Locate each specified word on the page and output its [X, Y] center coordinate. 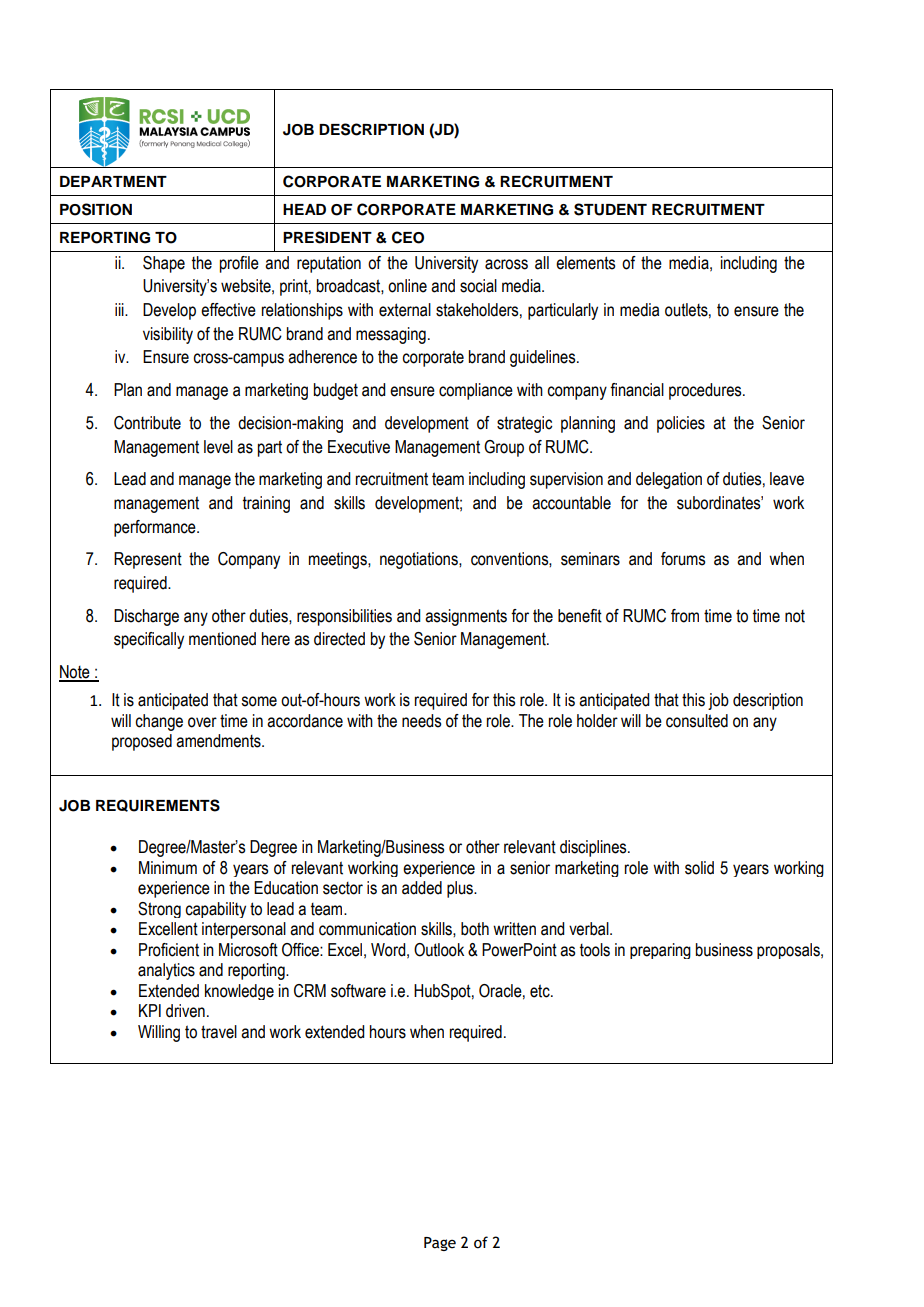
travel [219, 1032]
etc [541, 991]
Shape [164, 264]
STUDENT [610, 209]
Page [440, 1244]
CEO [408, 237]
